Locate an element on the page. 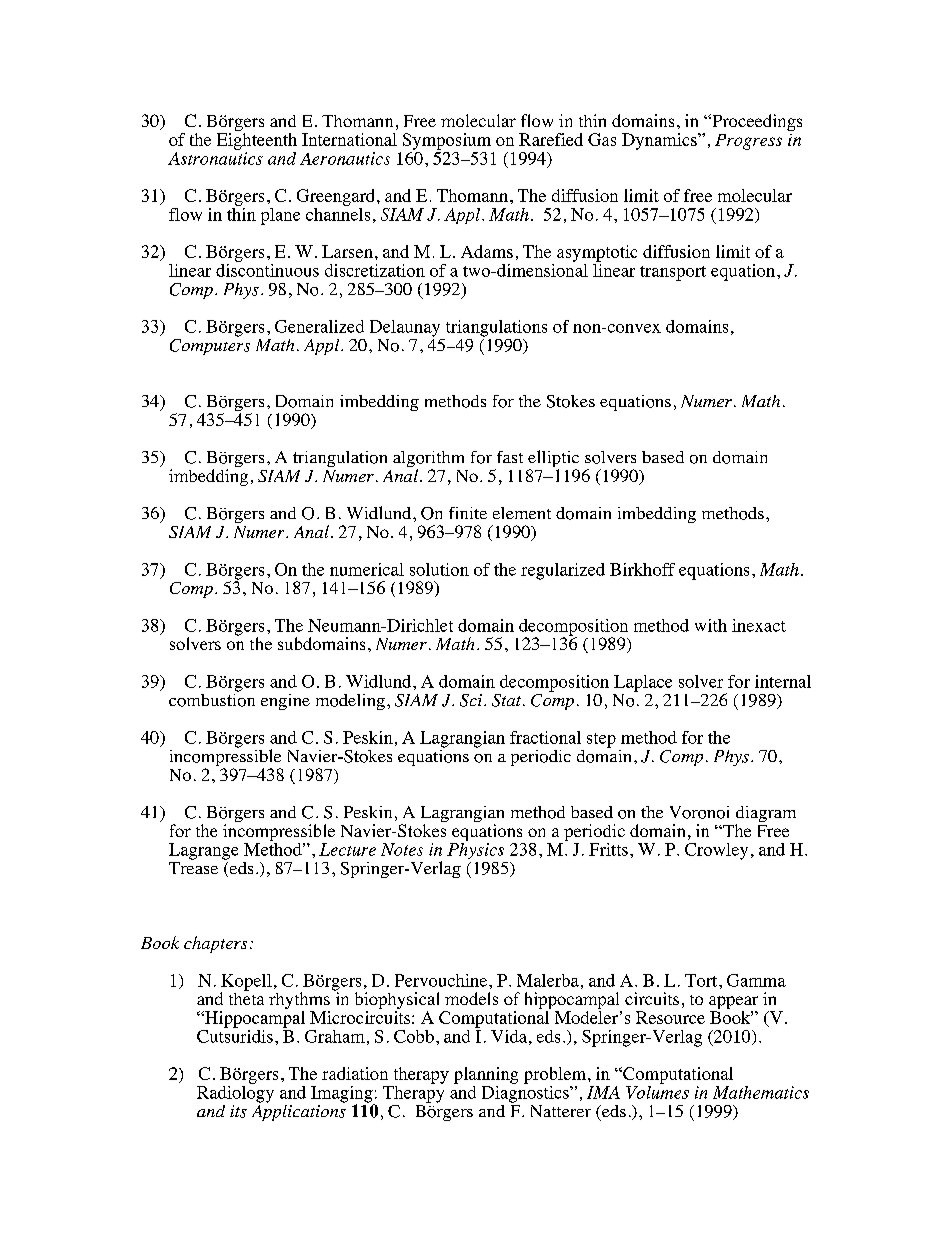  Eighteenth is located at coordinates (257, 140).
